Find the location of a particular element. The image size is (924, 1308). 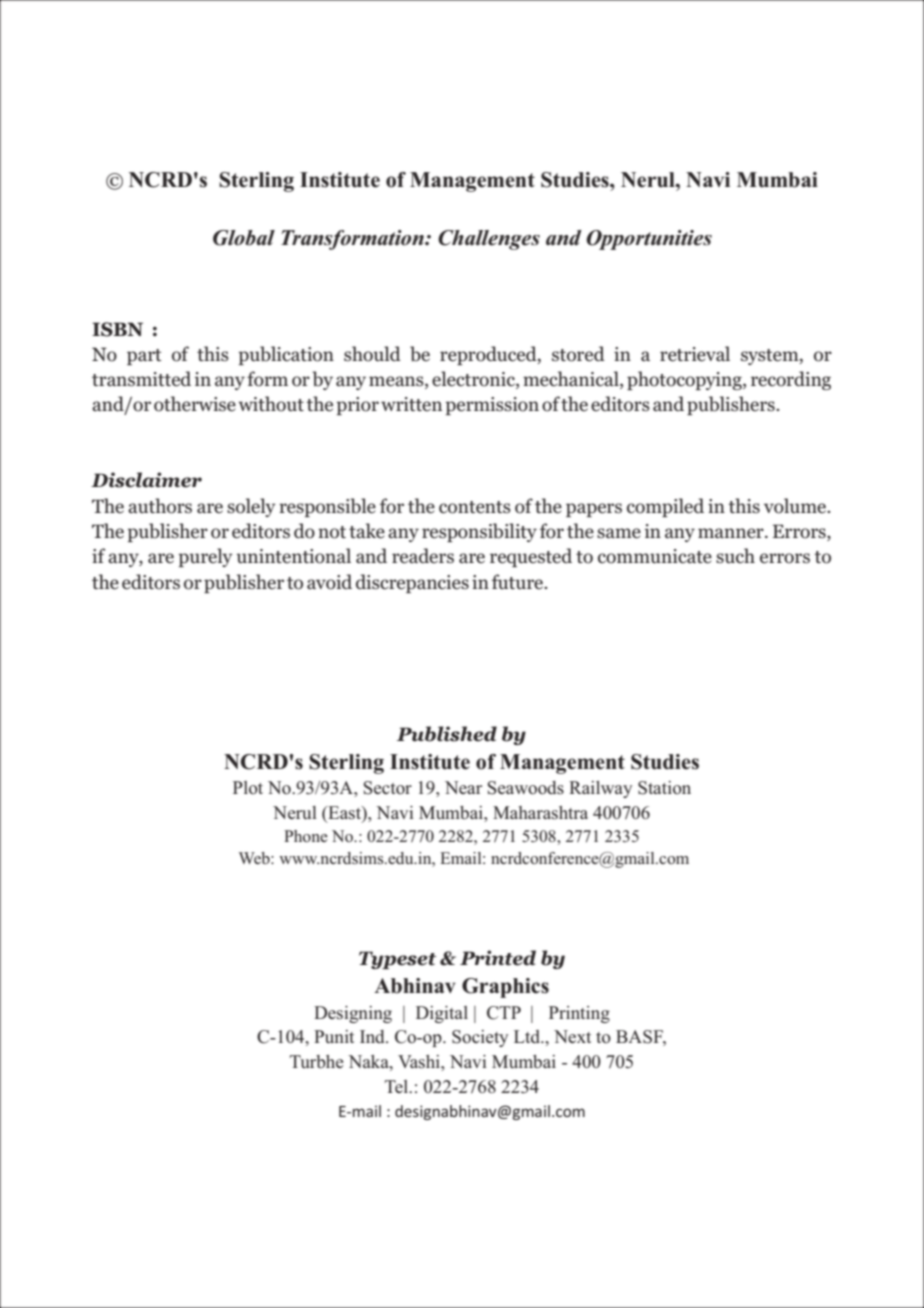

Challenges is located at coordinates (489, 240).
